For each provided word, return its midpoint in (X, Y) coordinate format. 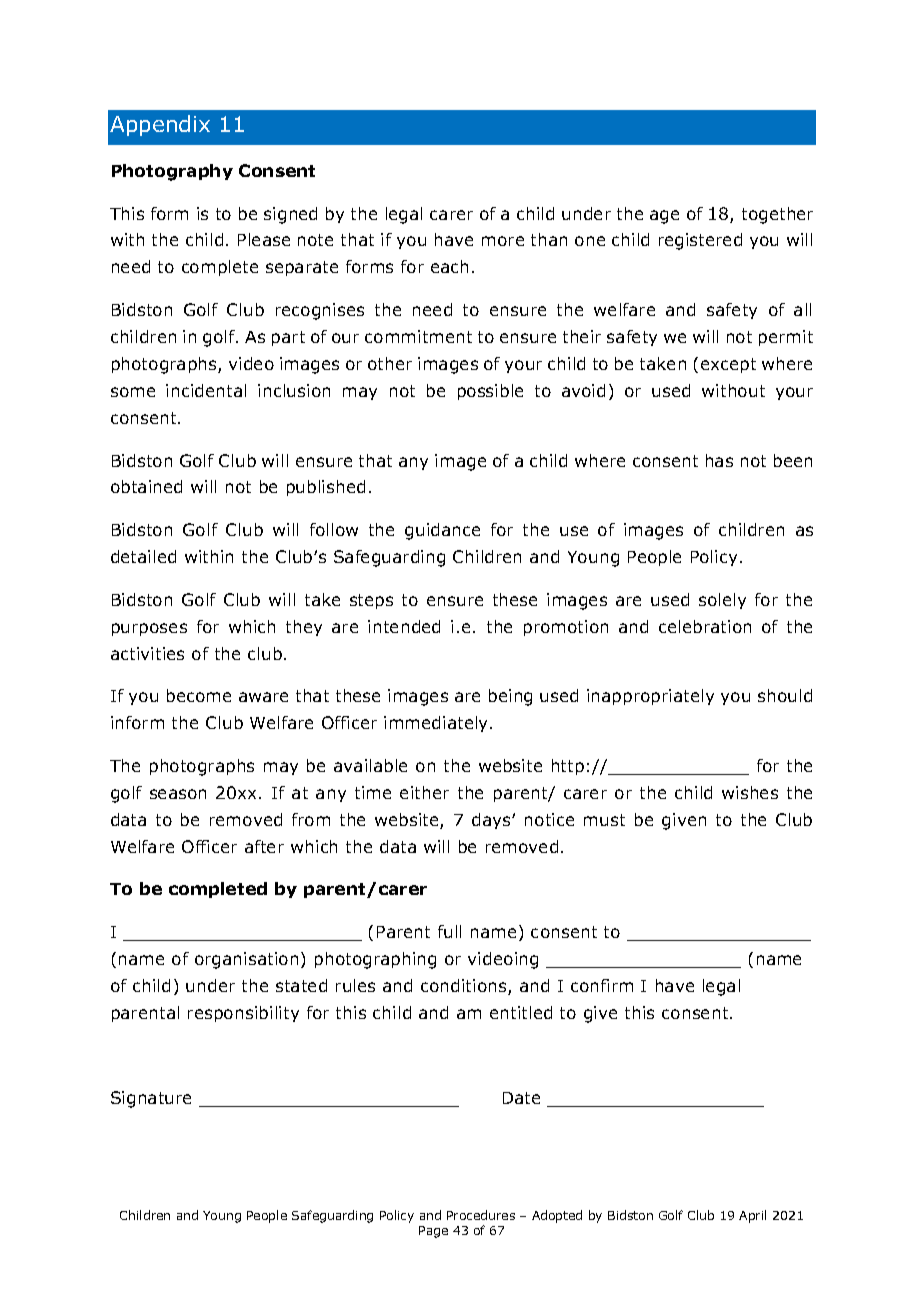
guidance (442, 531)
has (719, 460)
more (503, 241)
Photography (172, 172)
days (492, 821)
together (777, 215)
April (752, 1216)
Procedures (481, 1215)
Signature (151, 1099)
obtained (146, 486)
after (264, 846)
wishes (750, 792)
